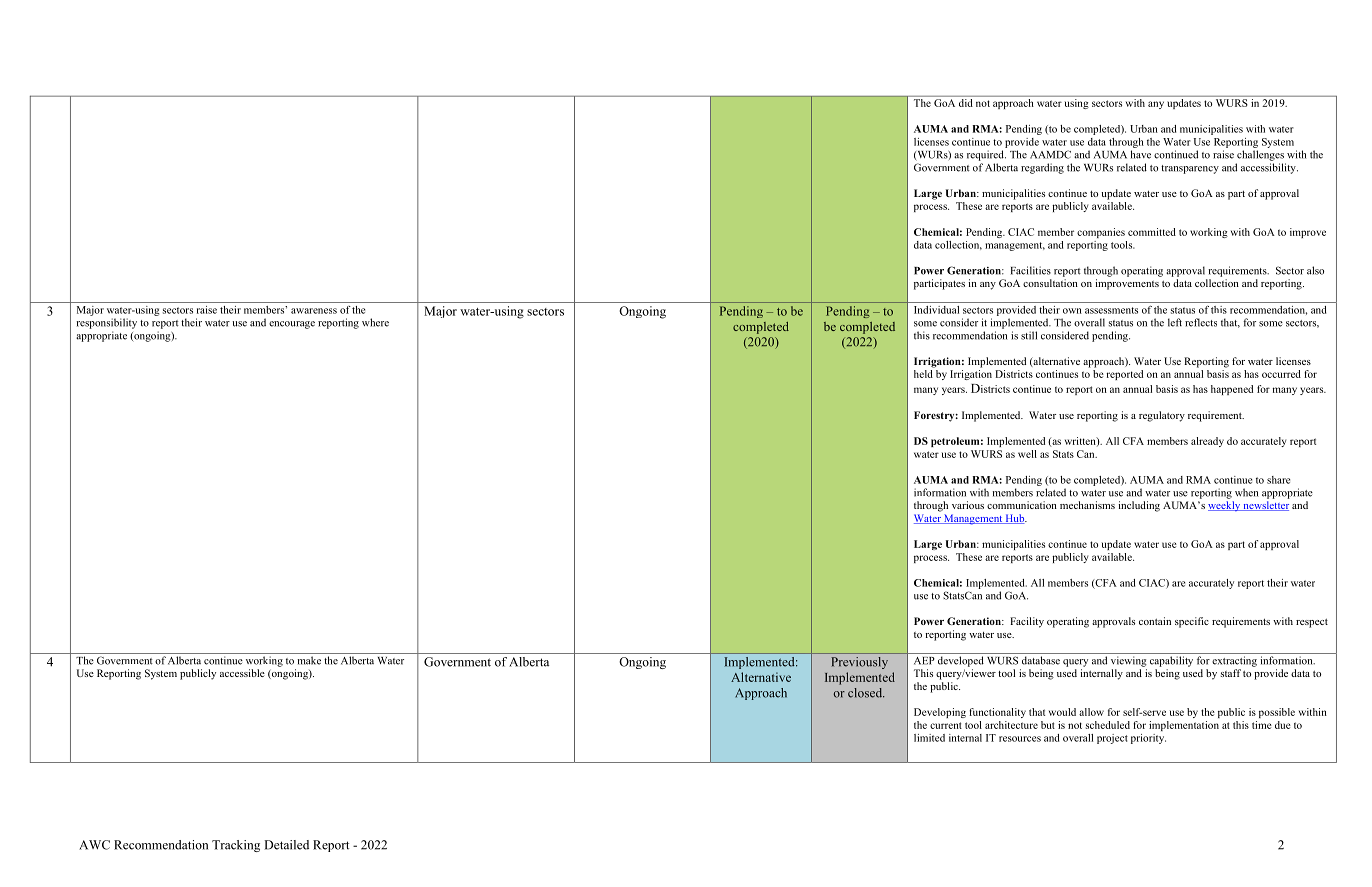 The height and width of the page is (887, 1372). Describe the element at coordinates (929, 738) in the page. I see `limited` at that location.
